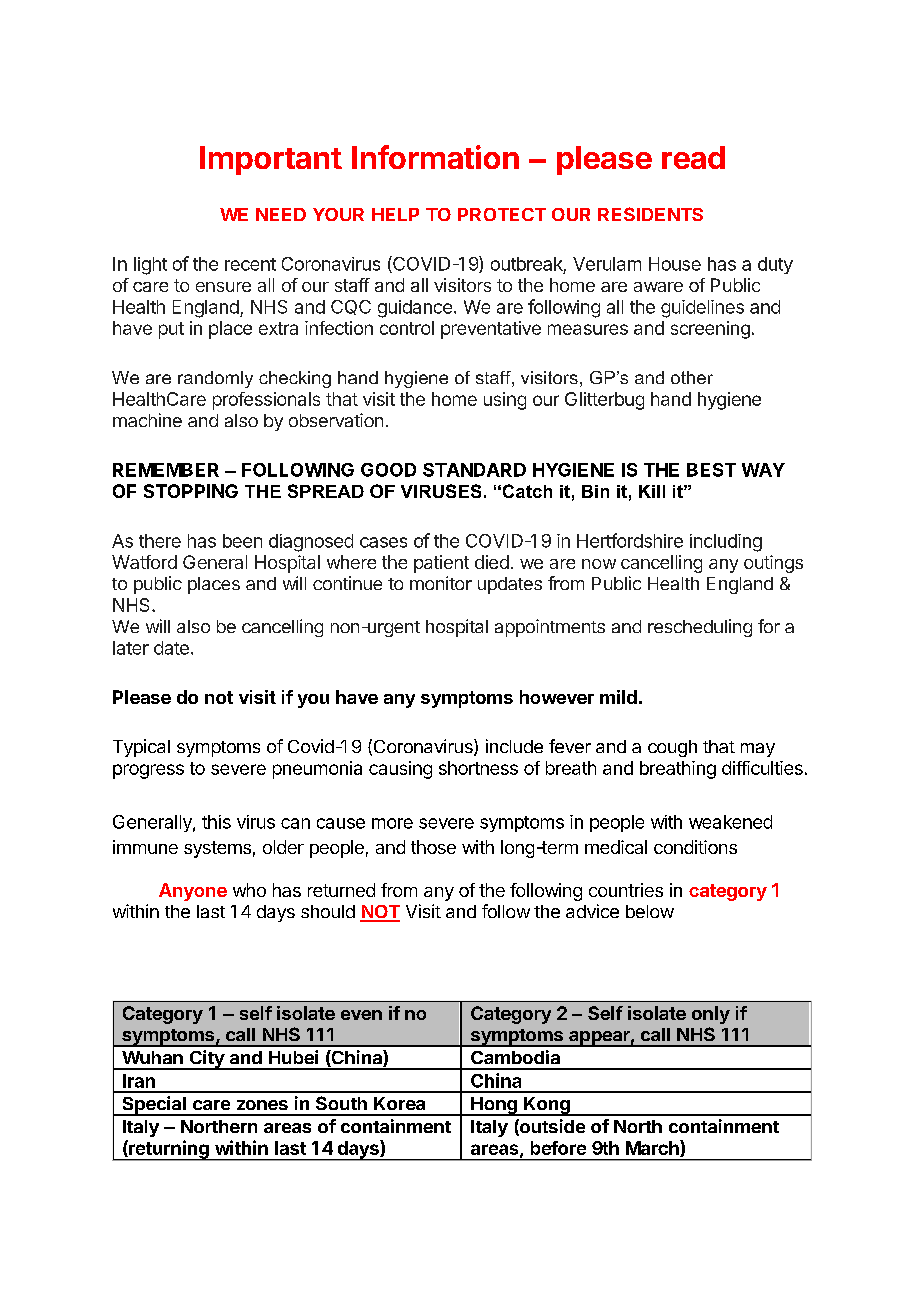 The image size is (924, 1308). What do you see at coordinates (726, 543) in the page?
I see `including` at bounding box center [726, 543].
